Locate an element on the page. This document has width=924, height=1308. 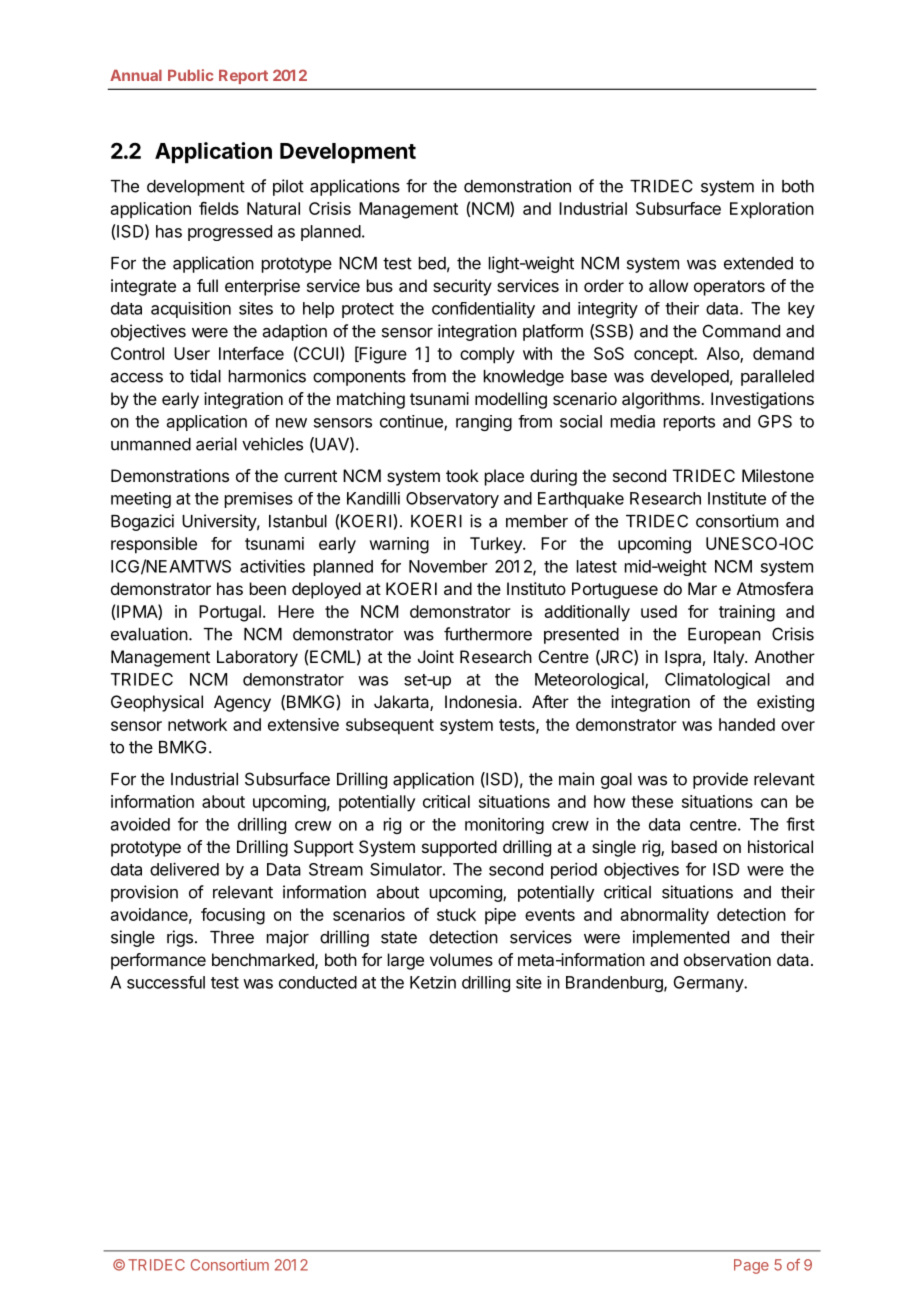
Exploration is located at coordinates (772, 210).
